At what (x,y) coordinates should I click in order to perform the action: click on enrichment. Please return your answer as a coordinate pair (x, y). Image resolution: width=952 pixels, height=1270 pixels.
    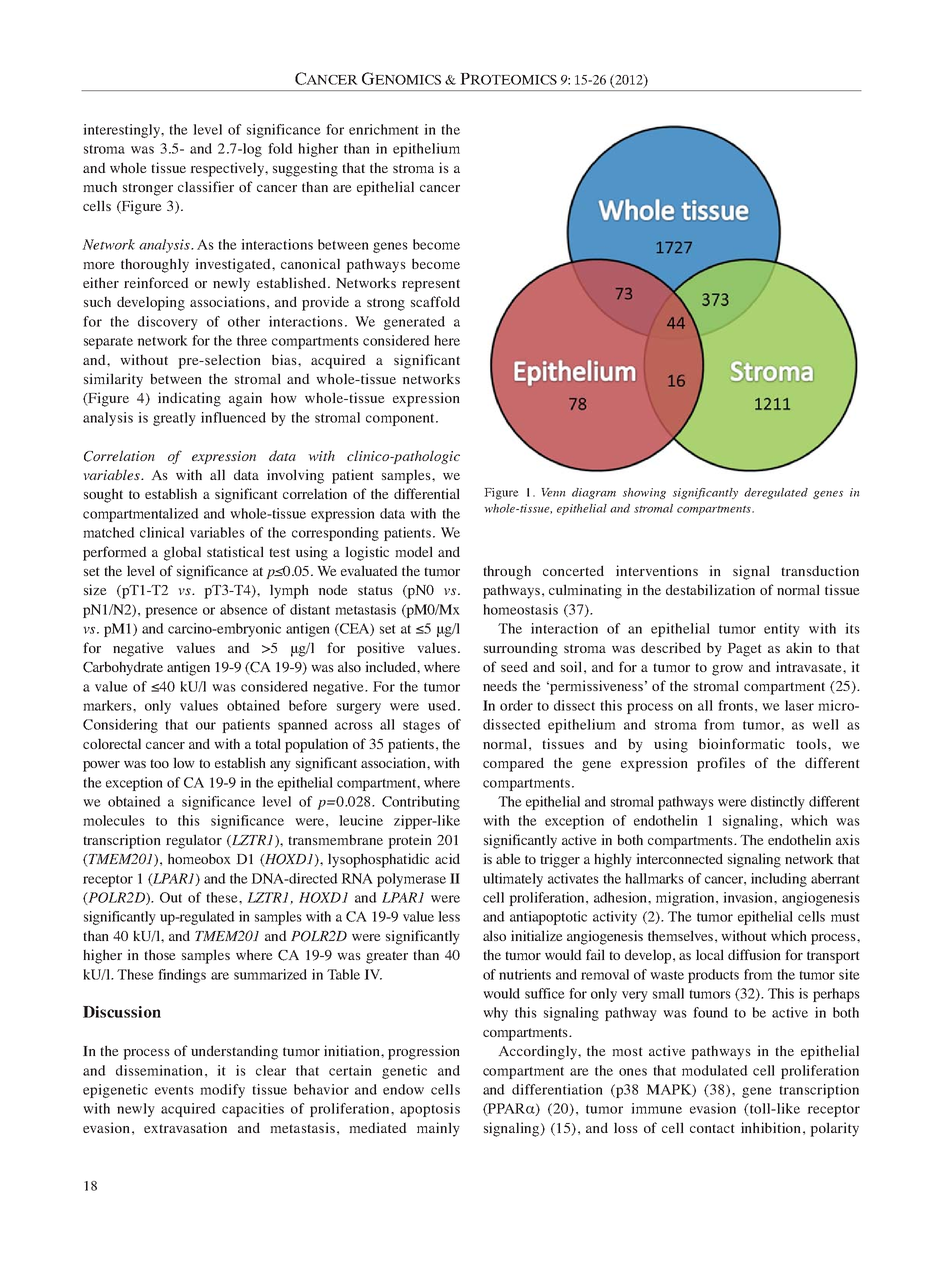
    Looking at the image, I should click on (384, 129).
